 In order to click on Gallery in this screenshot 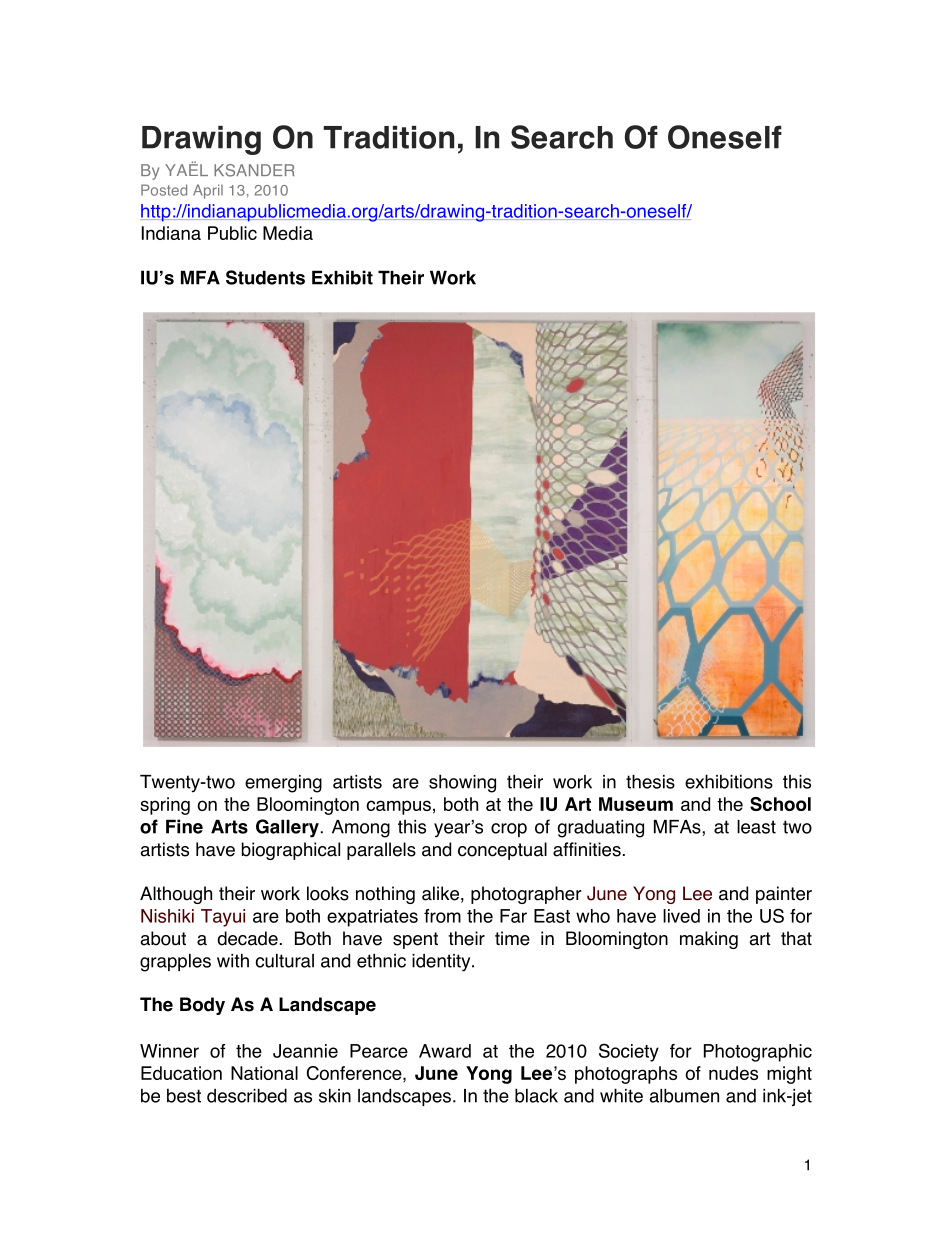, I will do `click(287, 828)`.
